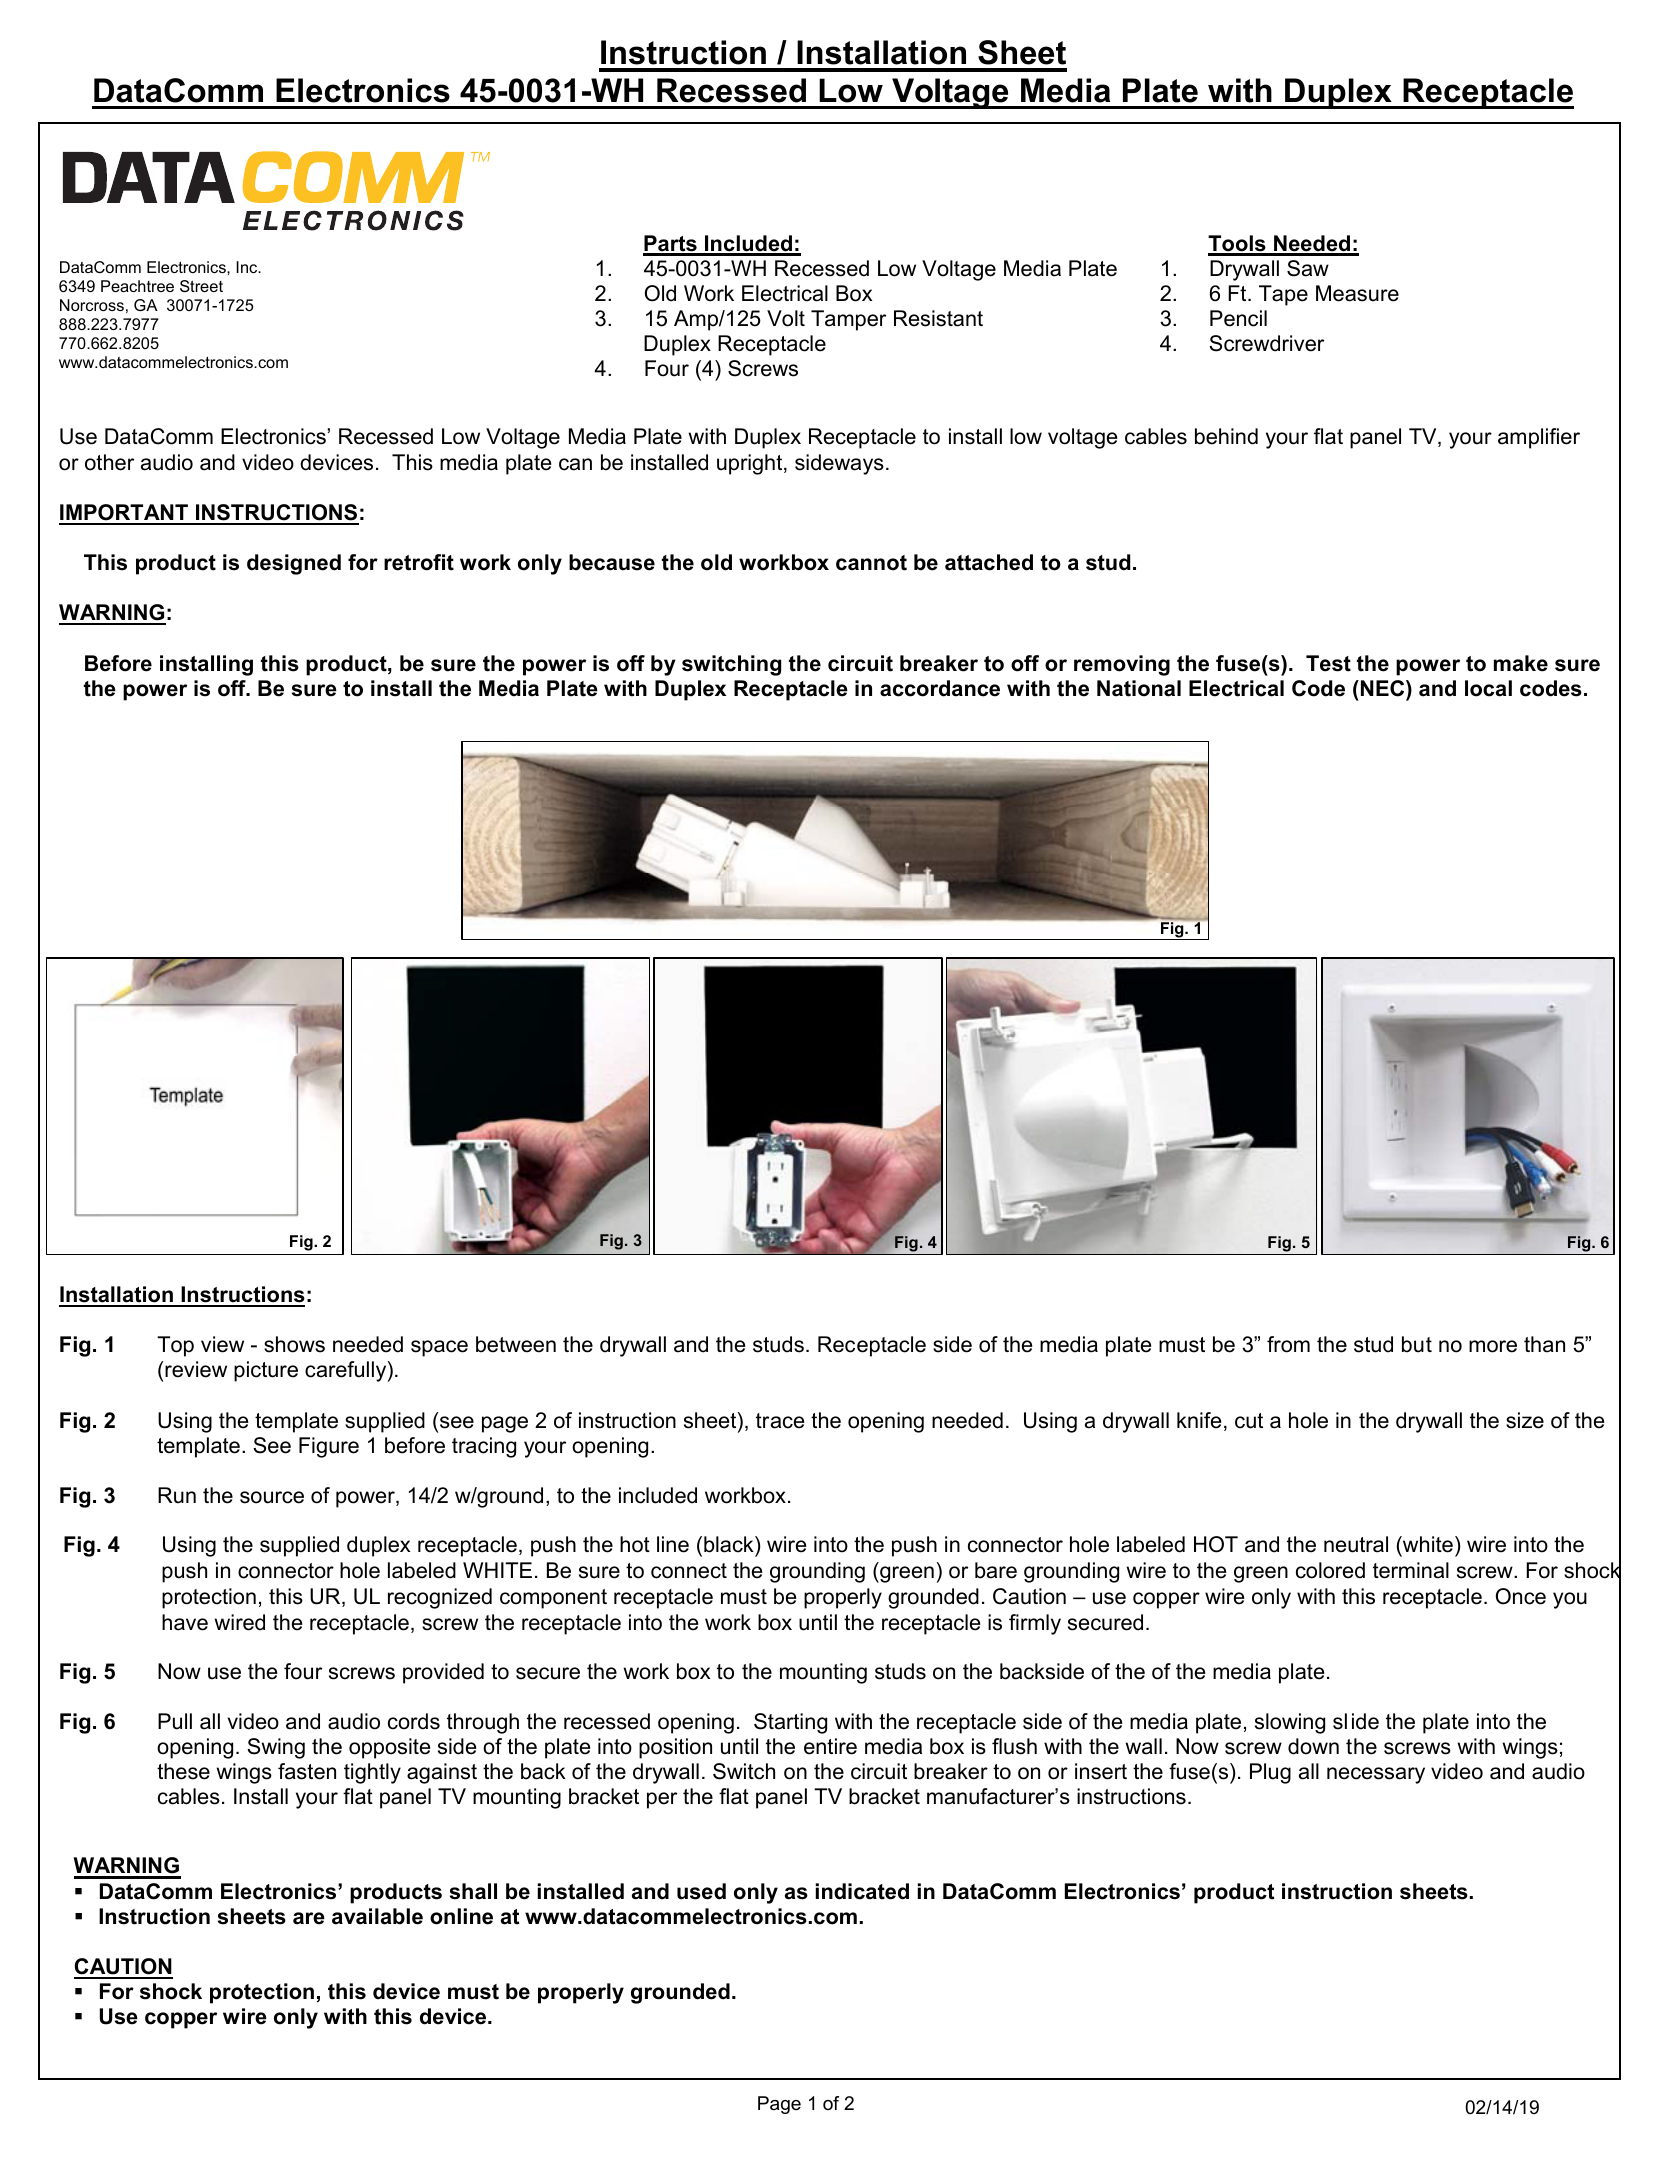 The image size is (1671, 2163). I want to click on accordance, so click(940, 688).
